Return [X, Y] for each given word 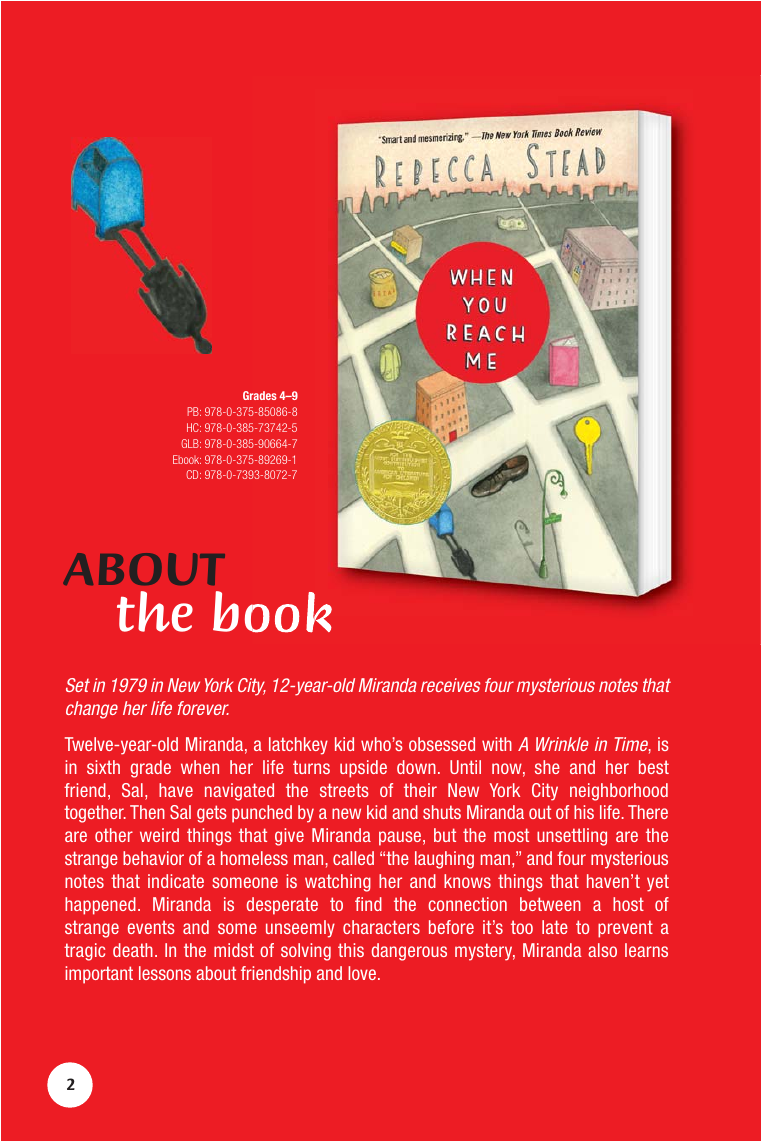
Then [147, 812]
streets [344, 790]
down [416, 767]
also [602, 950]
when [200, 767]
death [133, 950]
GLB [191, 443]
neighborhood [619, 792]
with [497, 744]
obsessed [442, 744]
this [351, 950]
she [547, 767]
